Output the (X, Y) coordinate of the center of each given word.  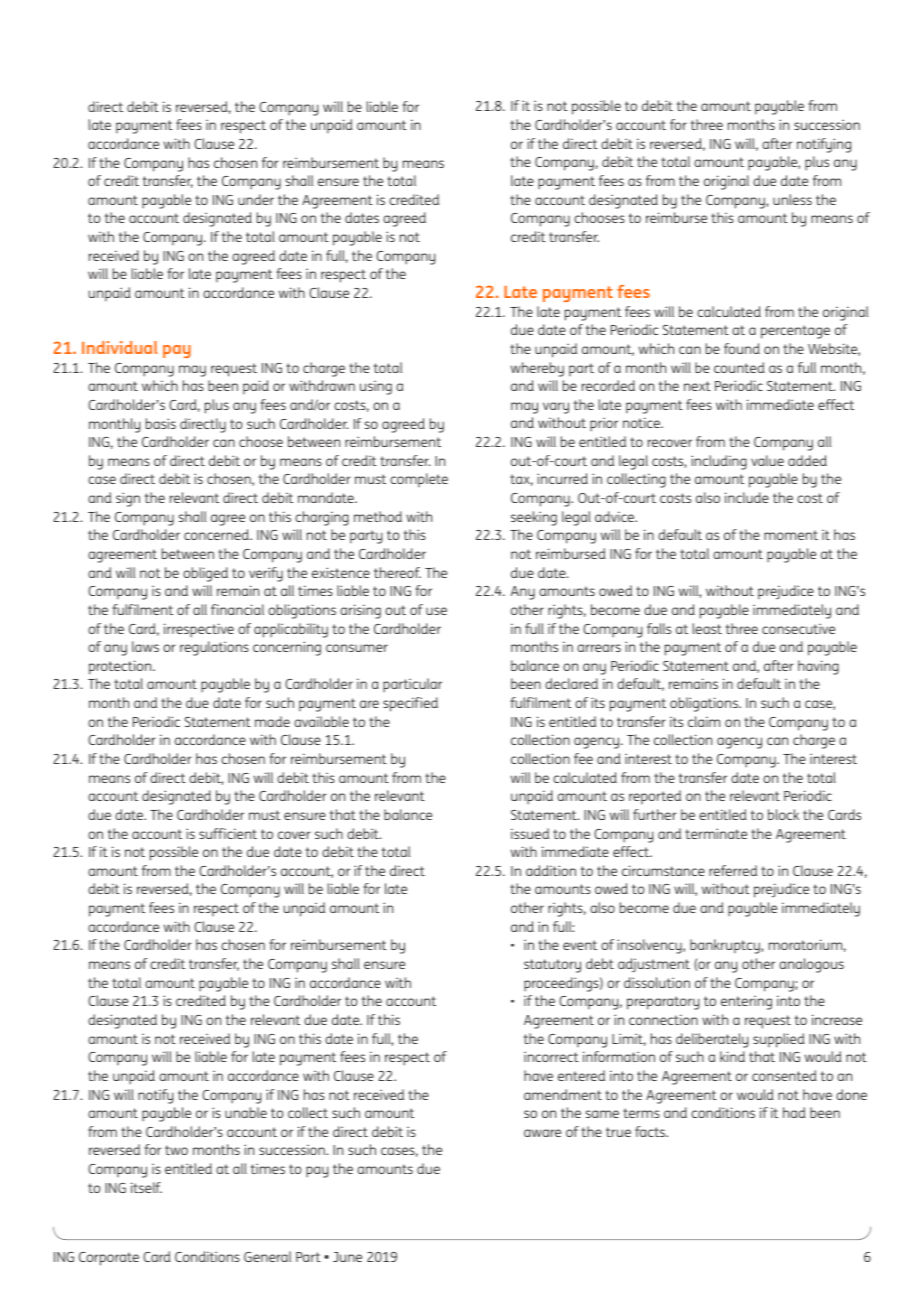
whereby (537, 369)
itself (146, 1187)
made (272, 721)
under (256, 199)
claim (704, 721)
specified (410, 704)
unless (792, 199)
